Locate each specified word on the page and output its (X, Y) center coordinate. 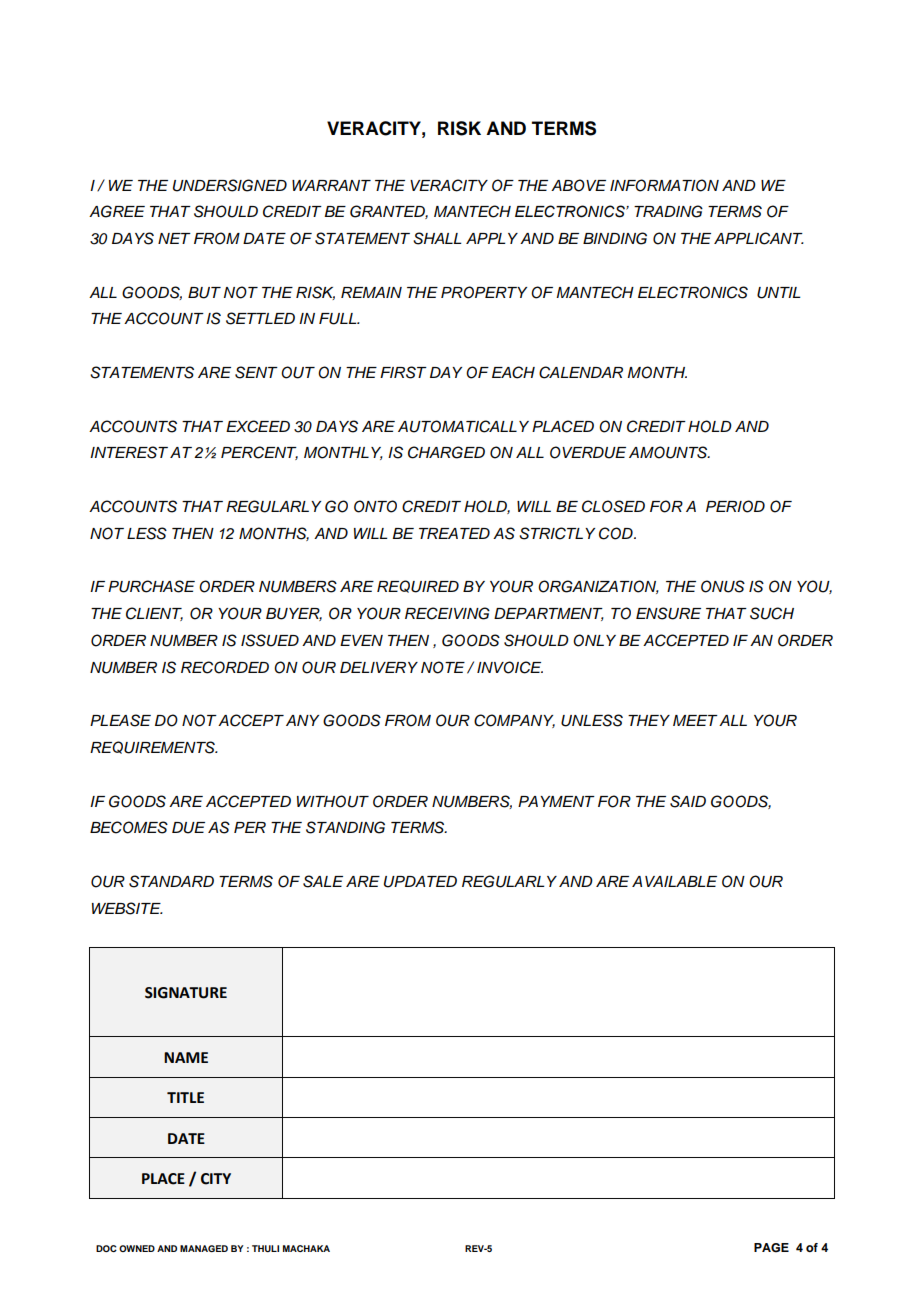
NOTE (443, 667)
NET (174, 238)
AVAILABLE (674, 881)
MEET (695, 720)
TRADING (668, 211)
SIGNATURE (186, 993)
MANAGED (204, 1248)
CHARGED (446, 452)
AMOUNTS (669, 452)
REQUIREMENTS (153, 747)
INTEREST (129, 452)
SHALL (437, 238)
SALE (323, 881)
